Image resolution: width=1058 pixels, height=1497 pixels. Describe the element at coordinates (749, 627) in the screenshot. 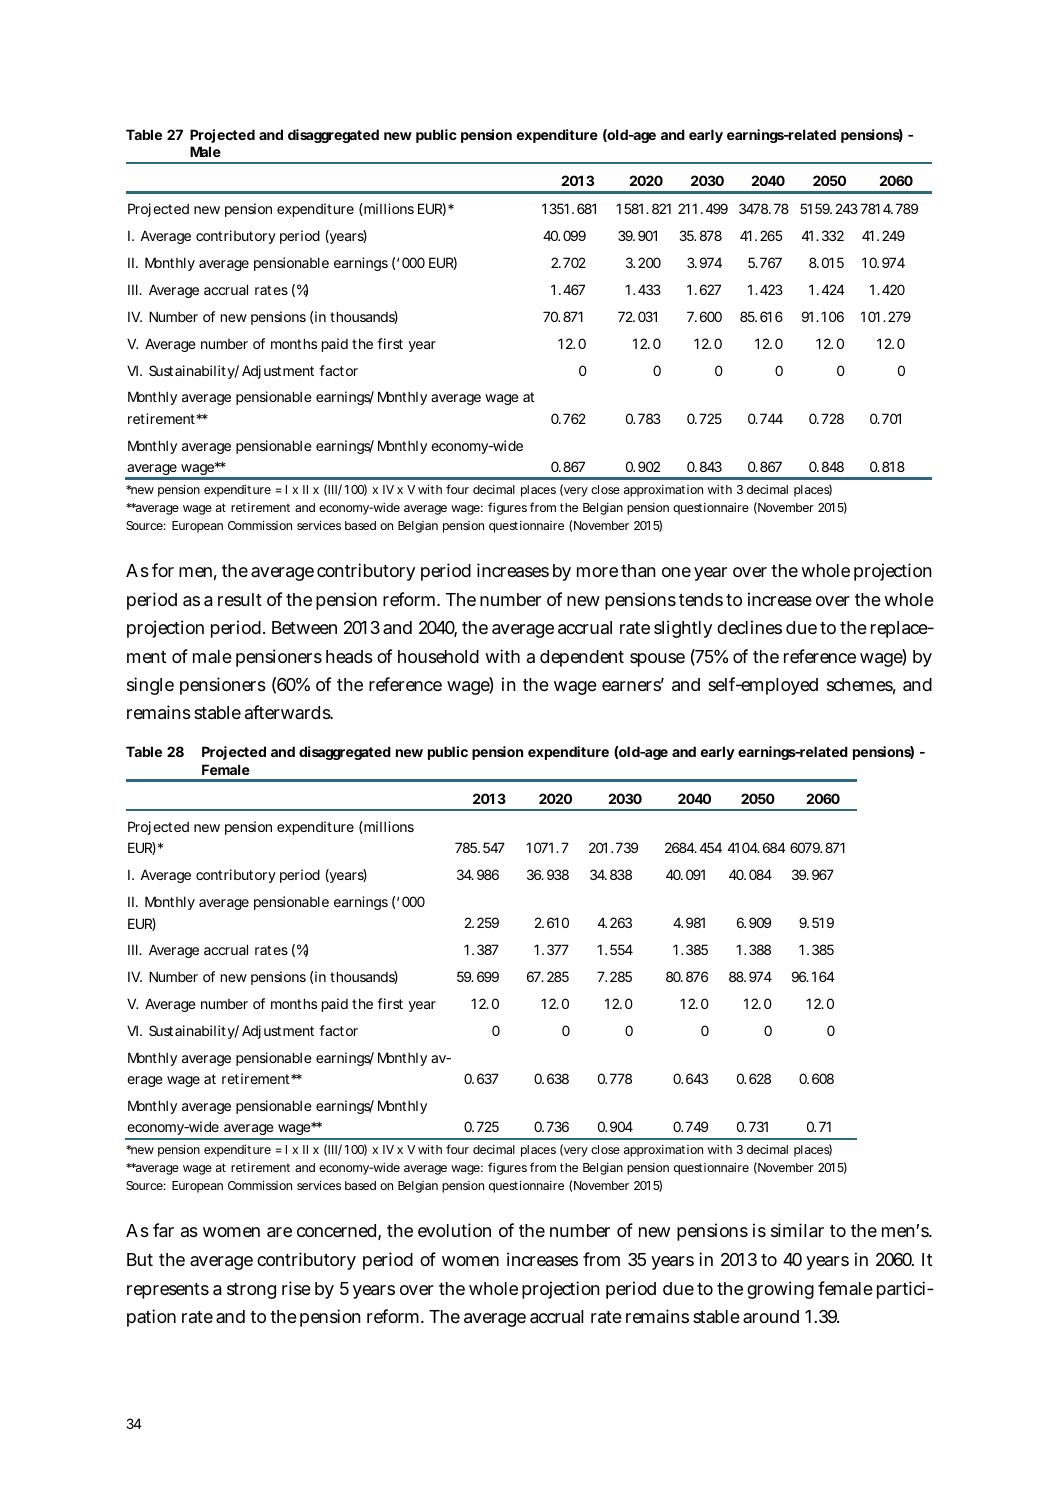

I see `declines` at that location.
